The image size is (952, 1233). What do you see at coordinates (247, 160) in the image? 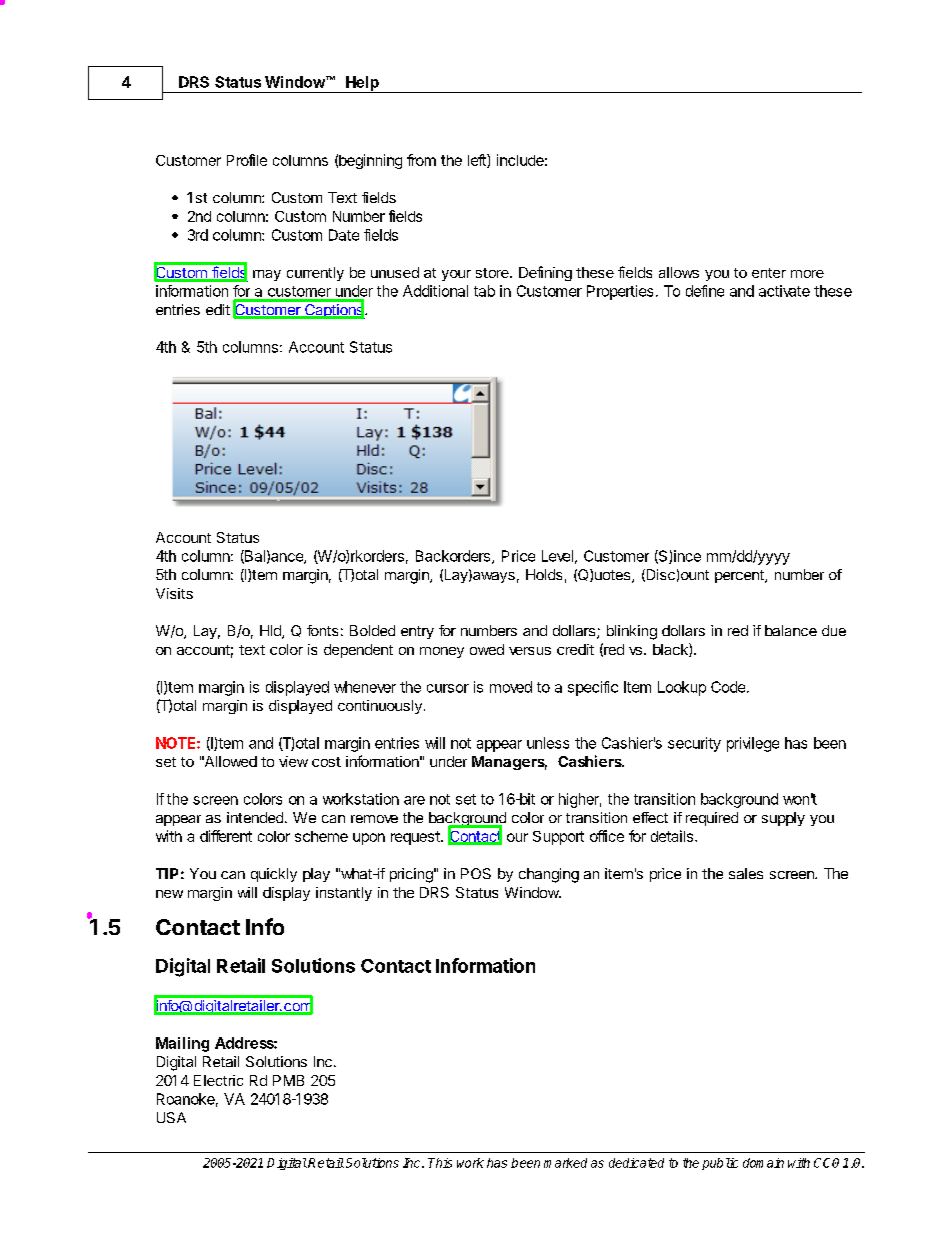
I see `Profile` at bounding box center [247, 160].
